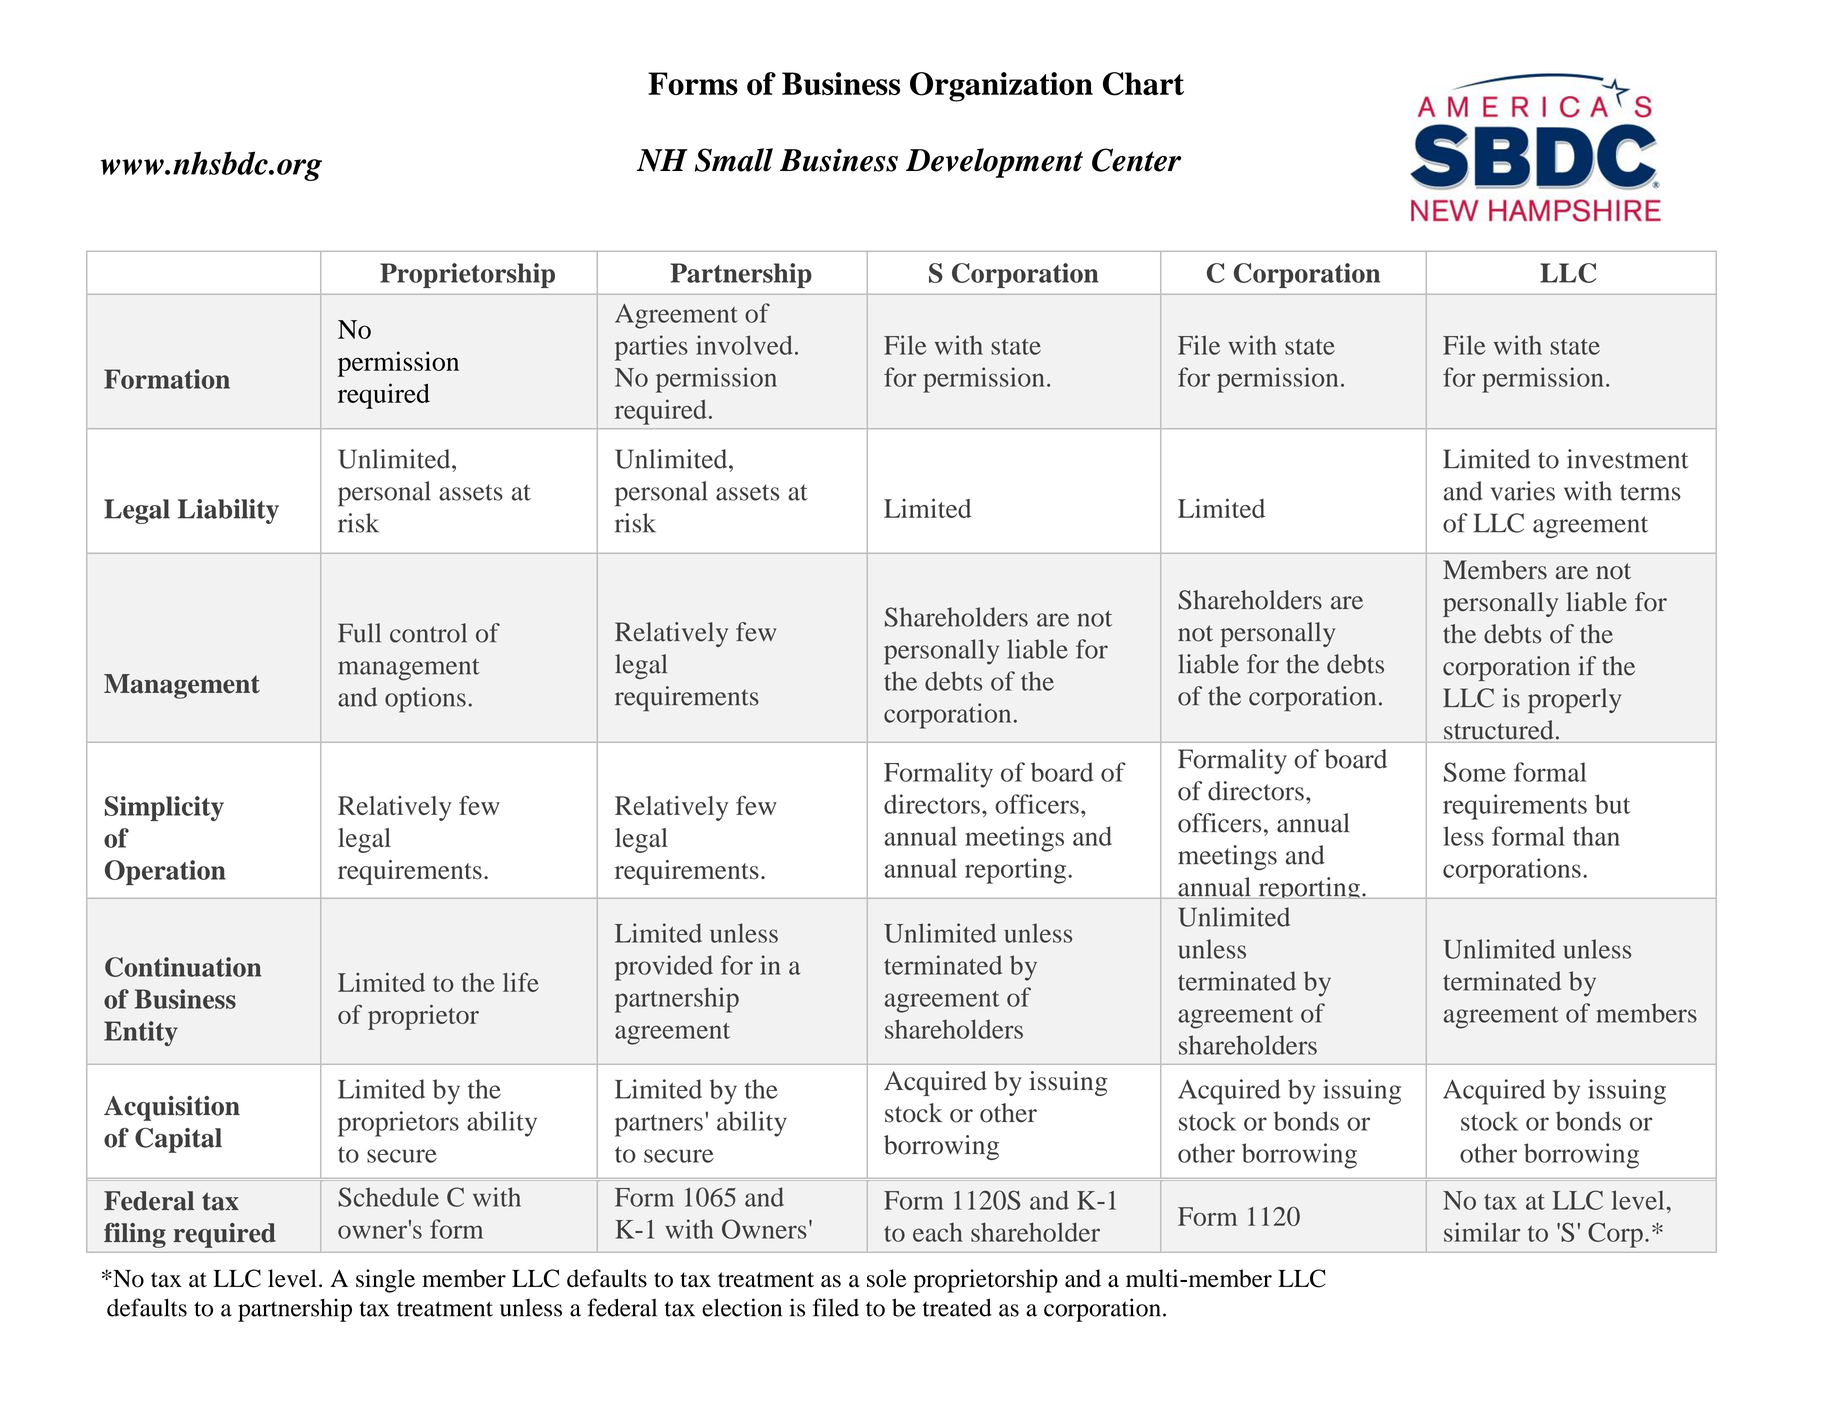 The width and height of the screenshot is (1838, 1420). I want to click on control, so click(428, 633).
